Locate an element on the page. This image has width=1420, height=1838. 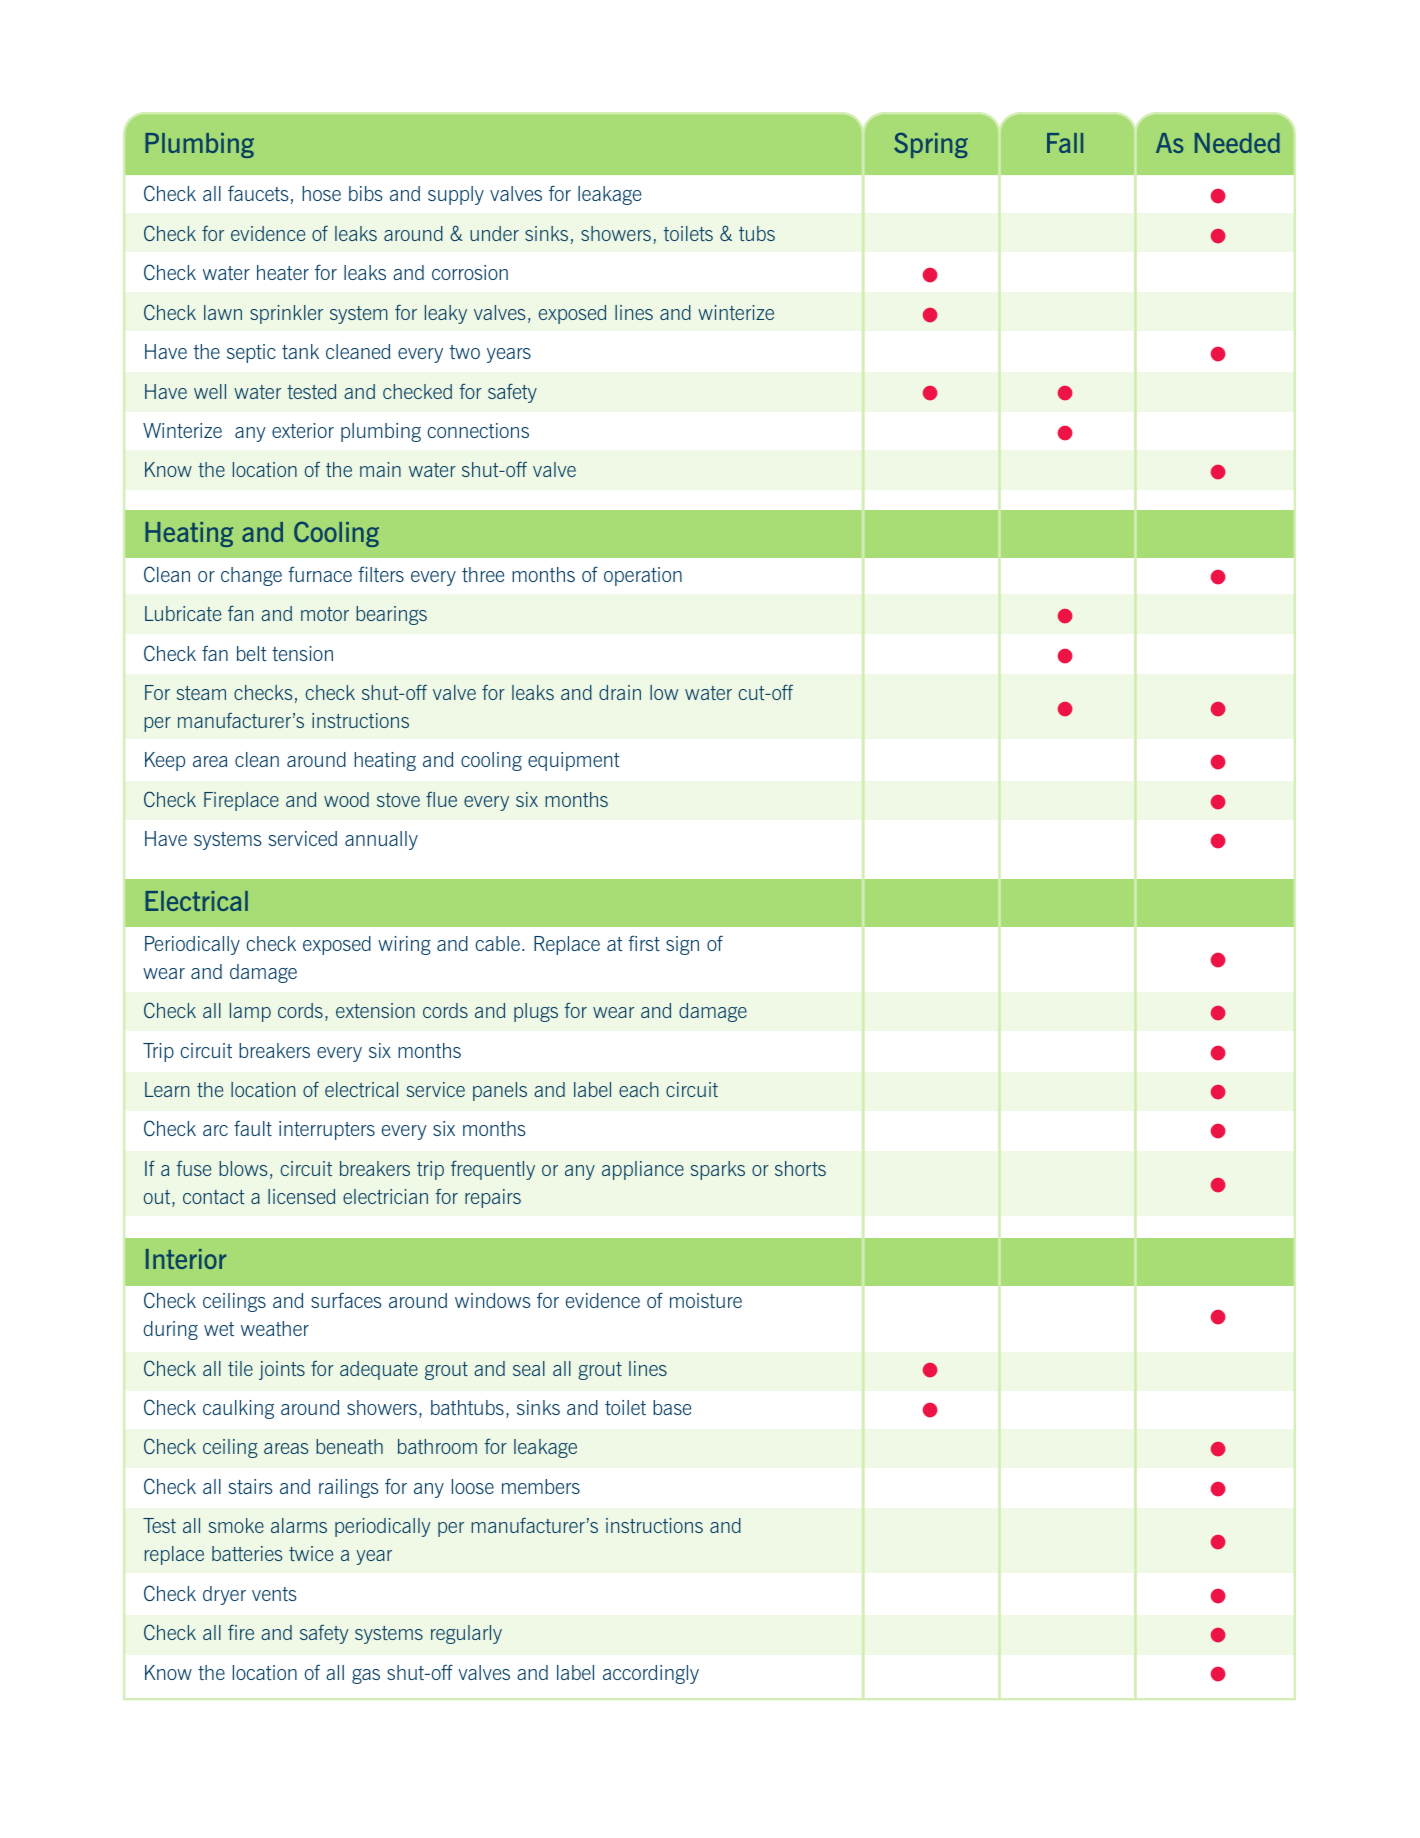
sign is located at coordinates (682, 945).
